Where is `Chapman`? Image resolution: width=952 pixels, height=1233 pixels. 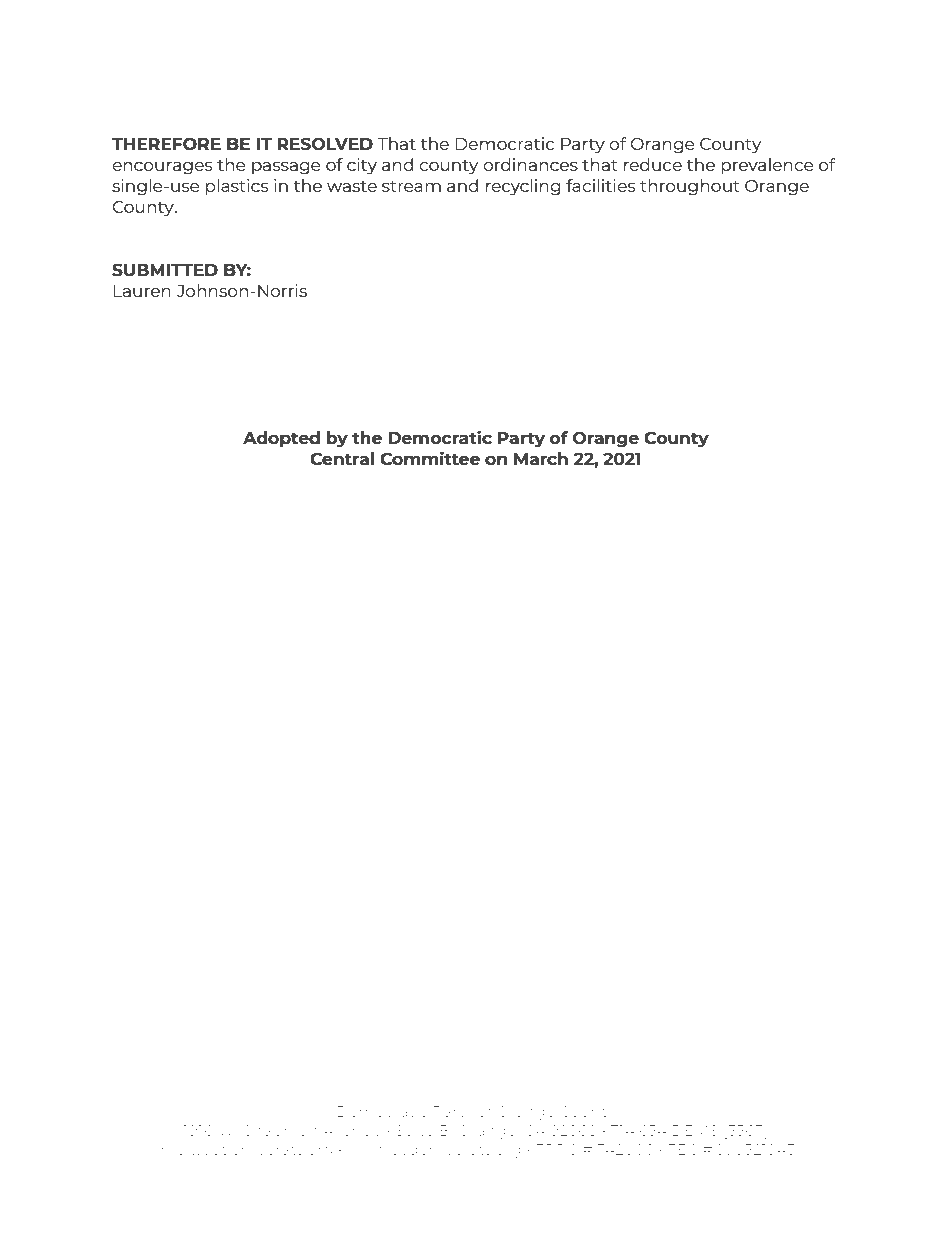 Chapman is located at coordinates (280, 1131).
